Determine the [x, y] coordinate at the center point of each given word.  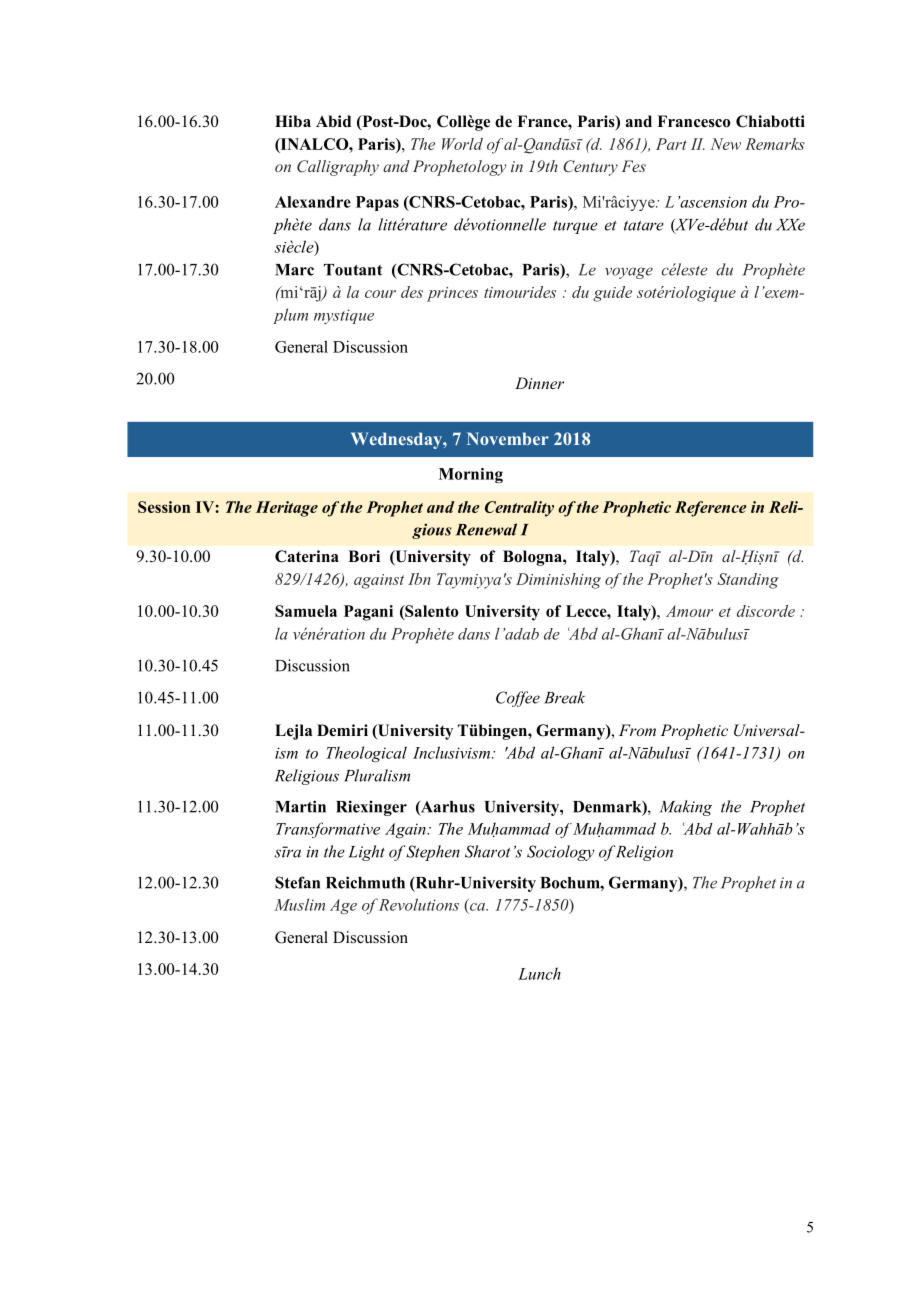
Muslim [299, 904]
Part [671, 144]
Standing [748, 581]
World [462, 144]
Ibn [419, 579]
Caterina [307, 556]
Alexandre [313, 202]
